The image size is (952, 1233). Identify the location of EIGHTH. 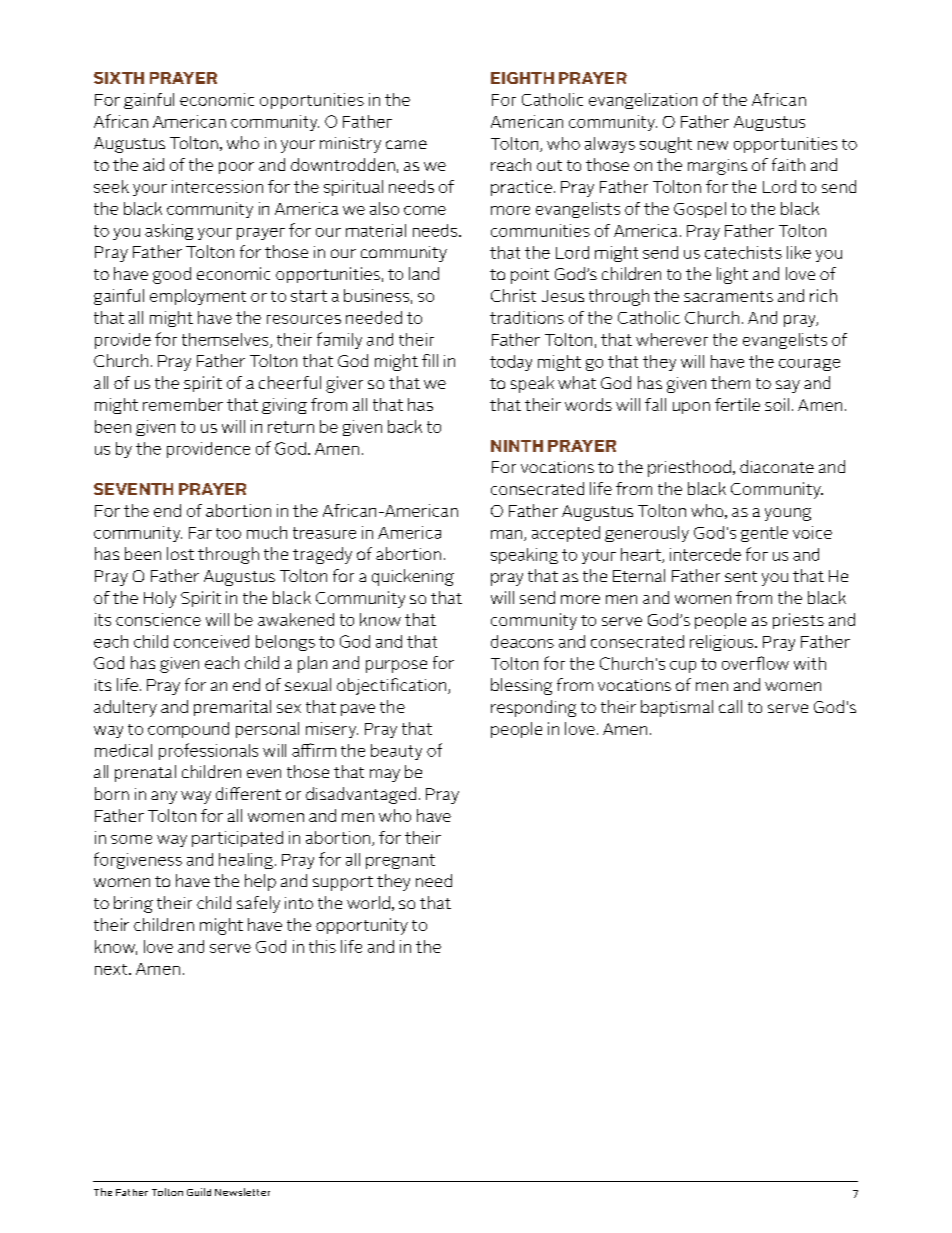
(522, 78).
